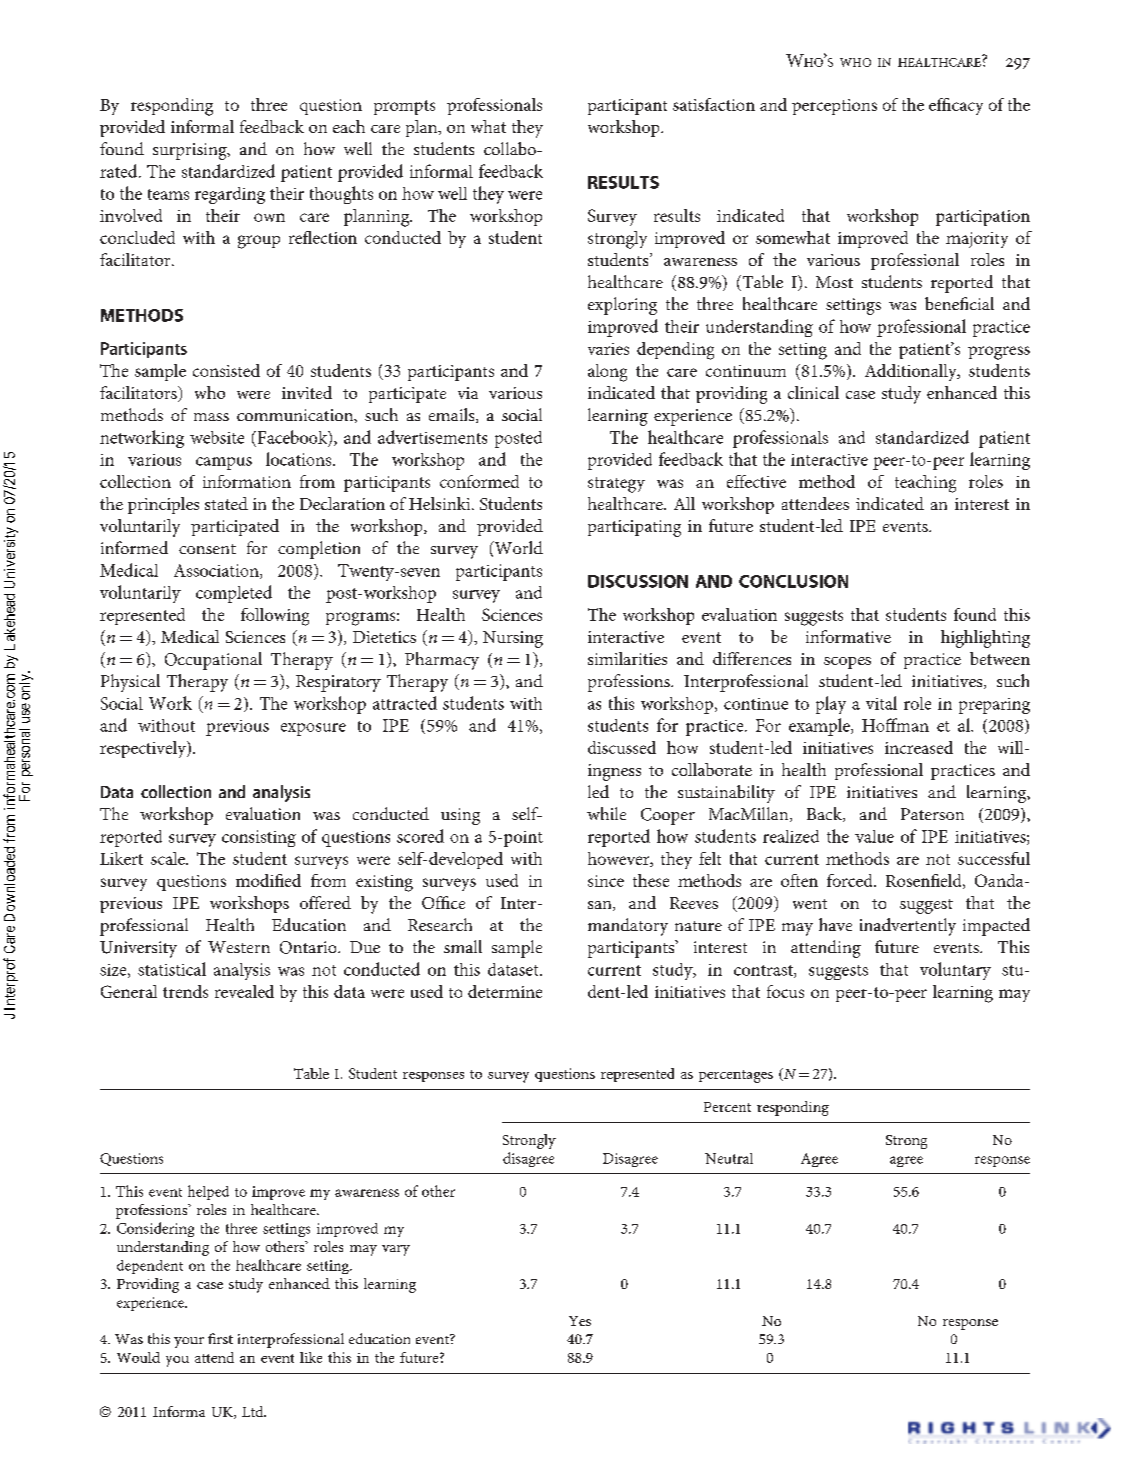 This image has width=1130, height=1472. Describe the element at coordinates (224, 463) in the image. I see `campus` at that location.
